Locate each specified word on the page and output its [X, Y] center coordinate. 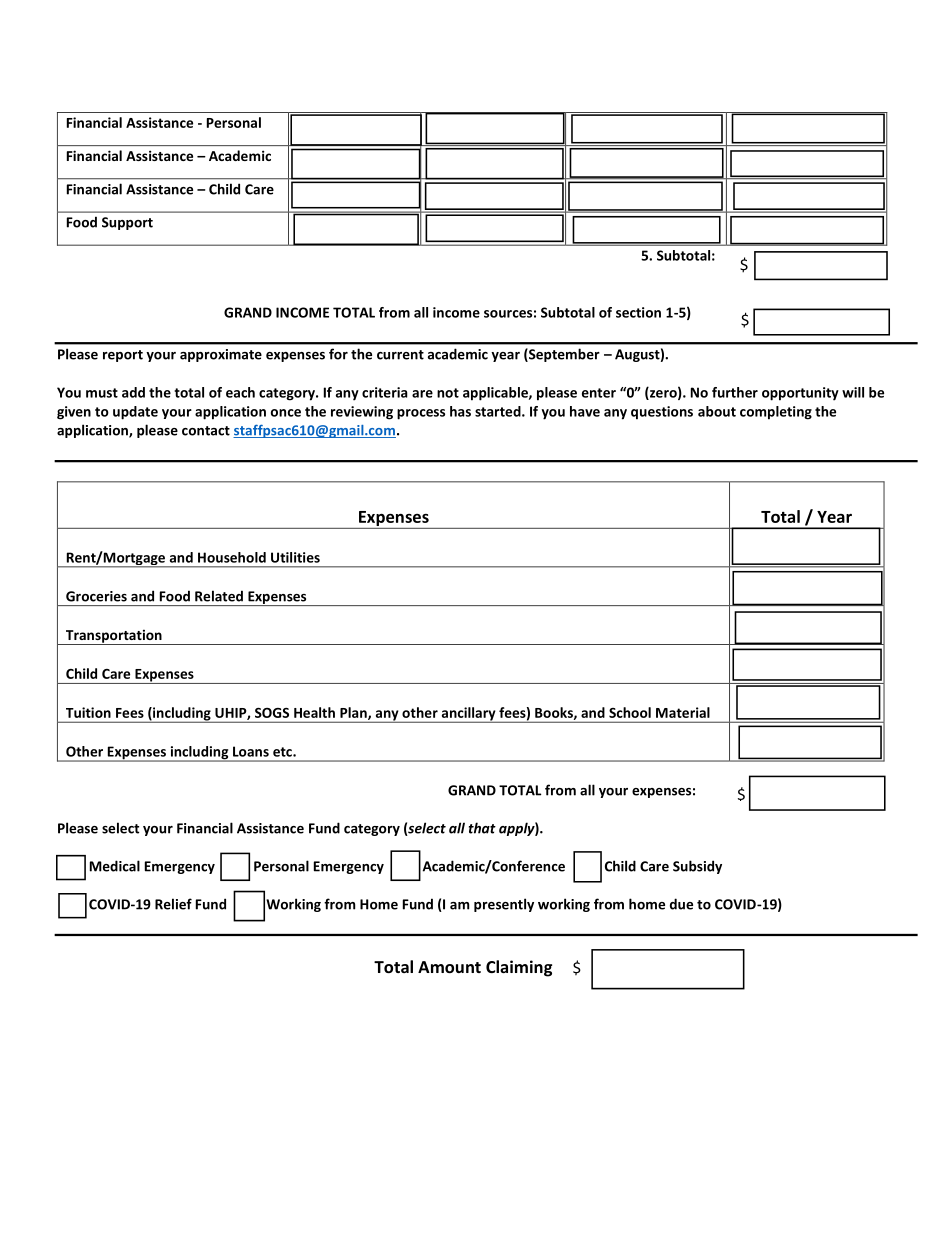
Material [683, 712]
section [638, 312]
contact [206, 431]
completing [776, 413]
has [460, 411]
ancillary [468, 715]
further [735, 392]
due [681, 904]
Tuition [88, 712]
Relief [173, 904]
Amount [449, 967]
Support [127, 223]
